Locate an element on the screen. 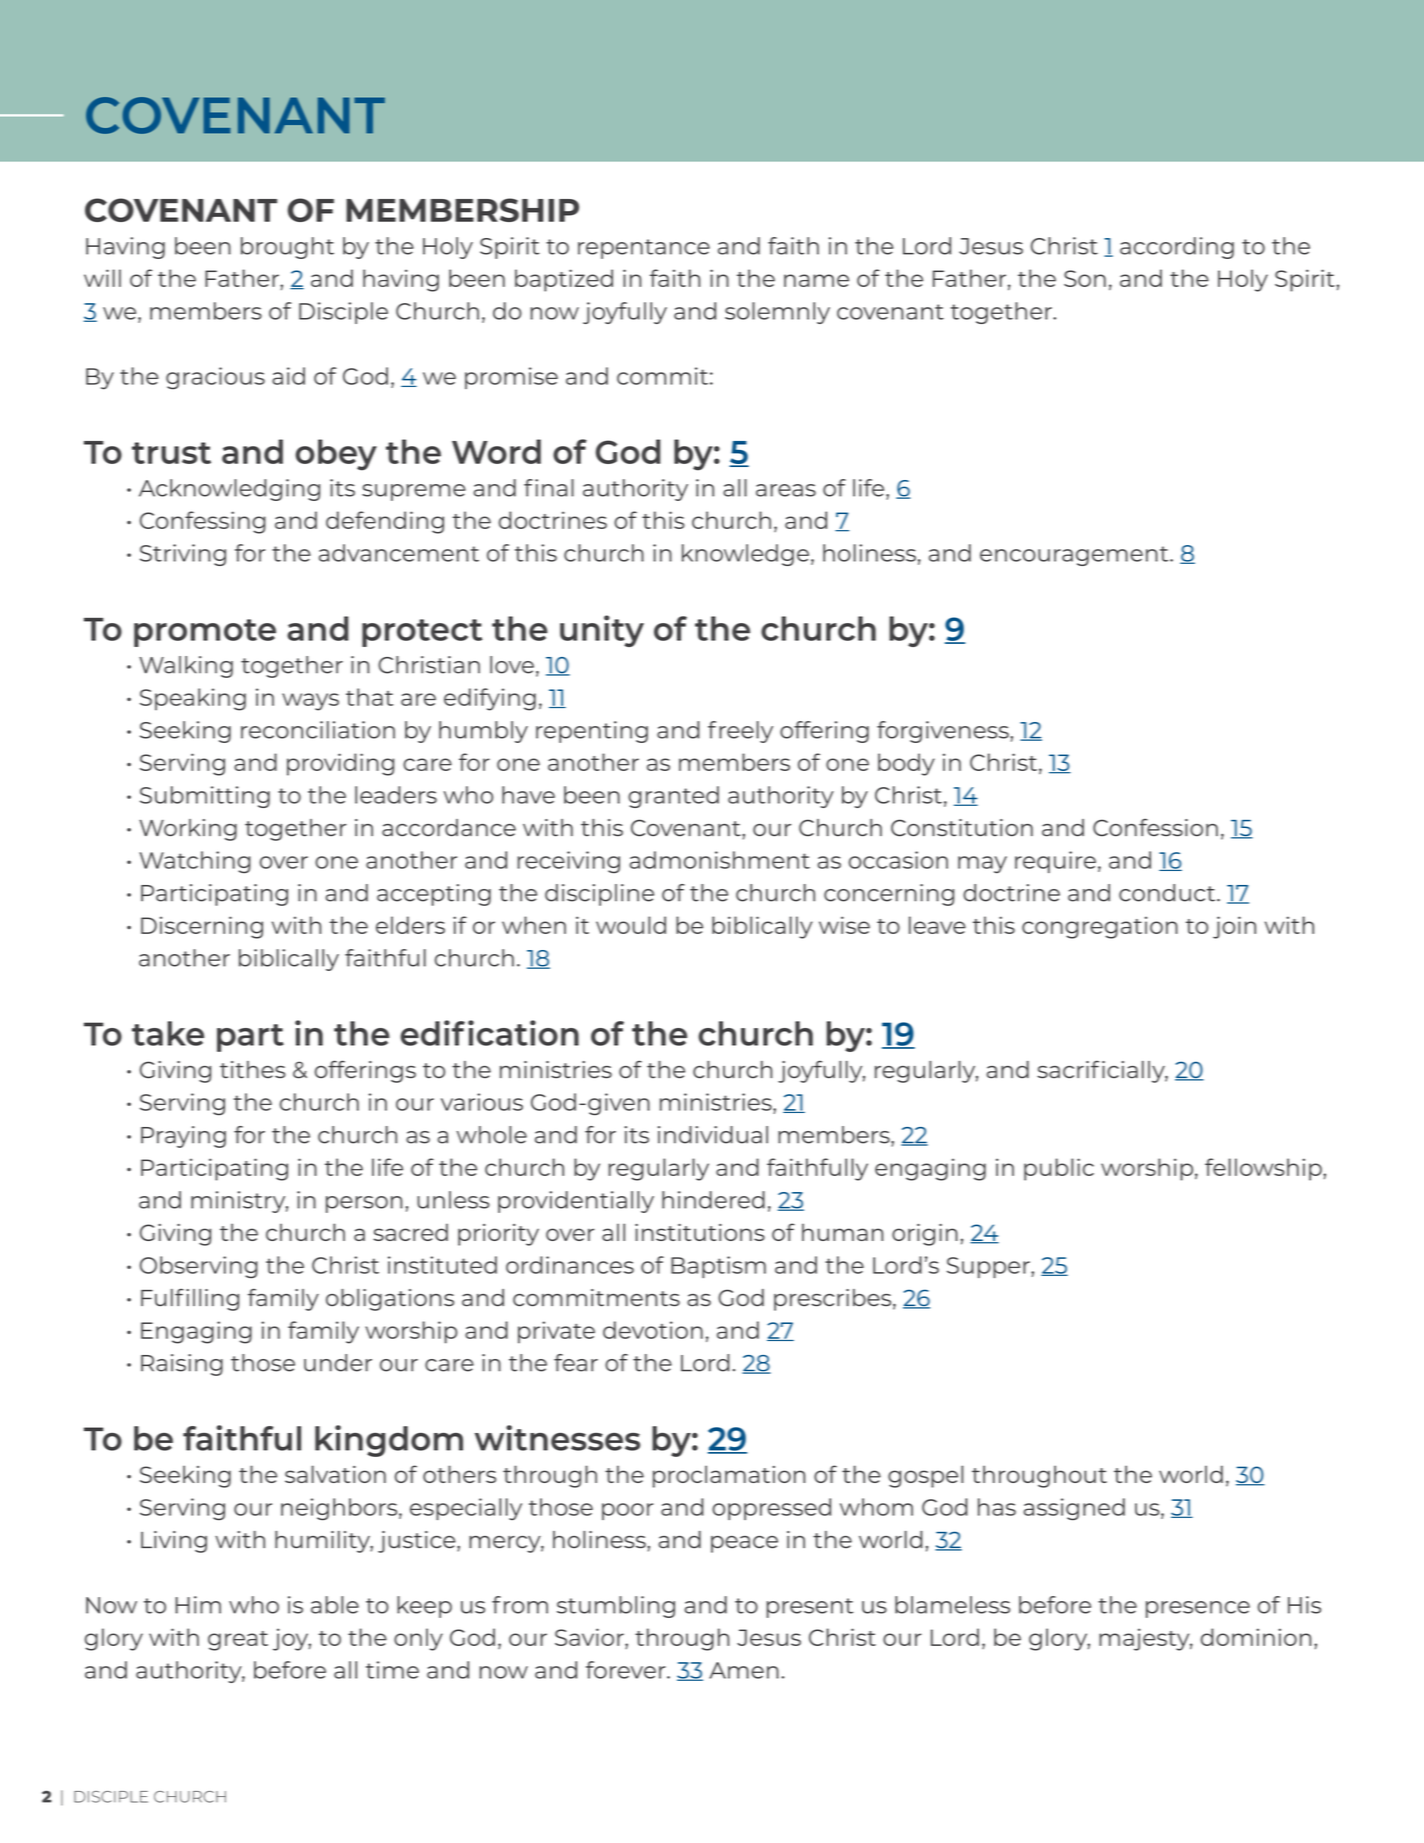 This screenshot has height=1843, width=1424. encouragement is located at coordinates (1075, 556).
